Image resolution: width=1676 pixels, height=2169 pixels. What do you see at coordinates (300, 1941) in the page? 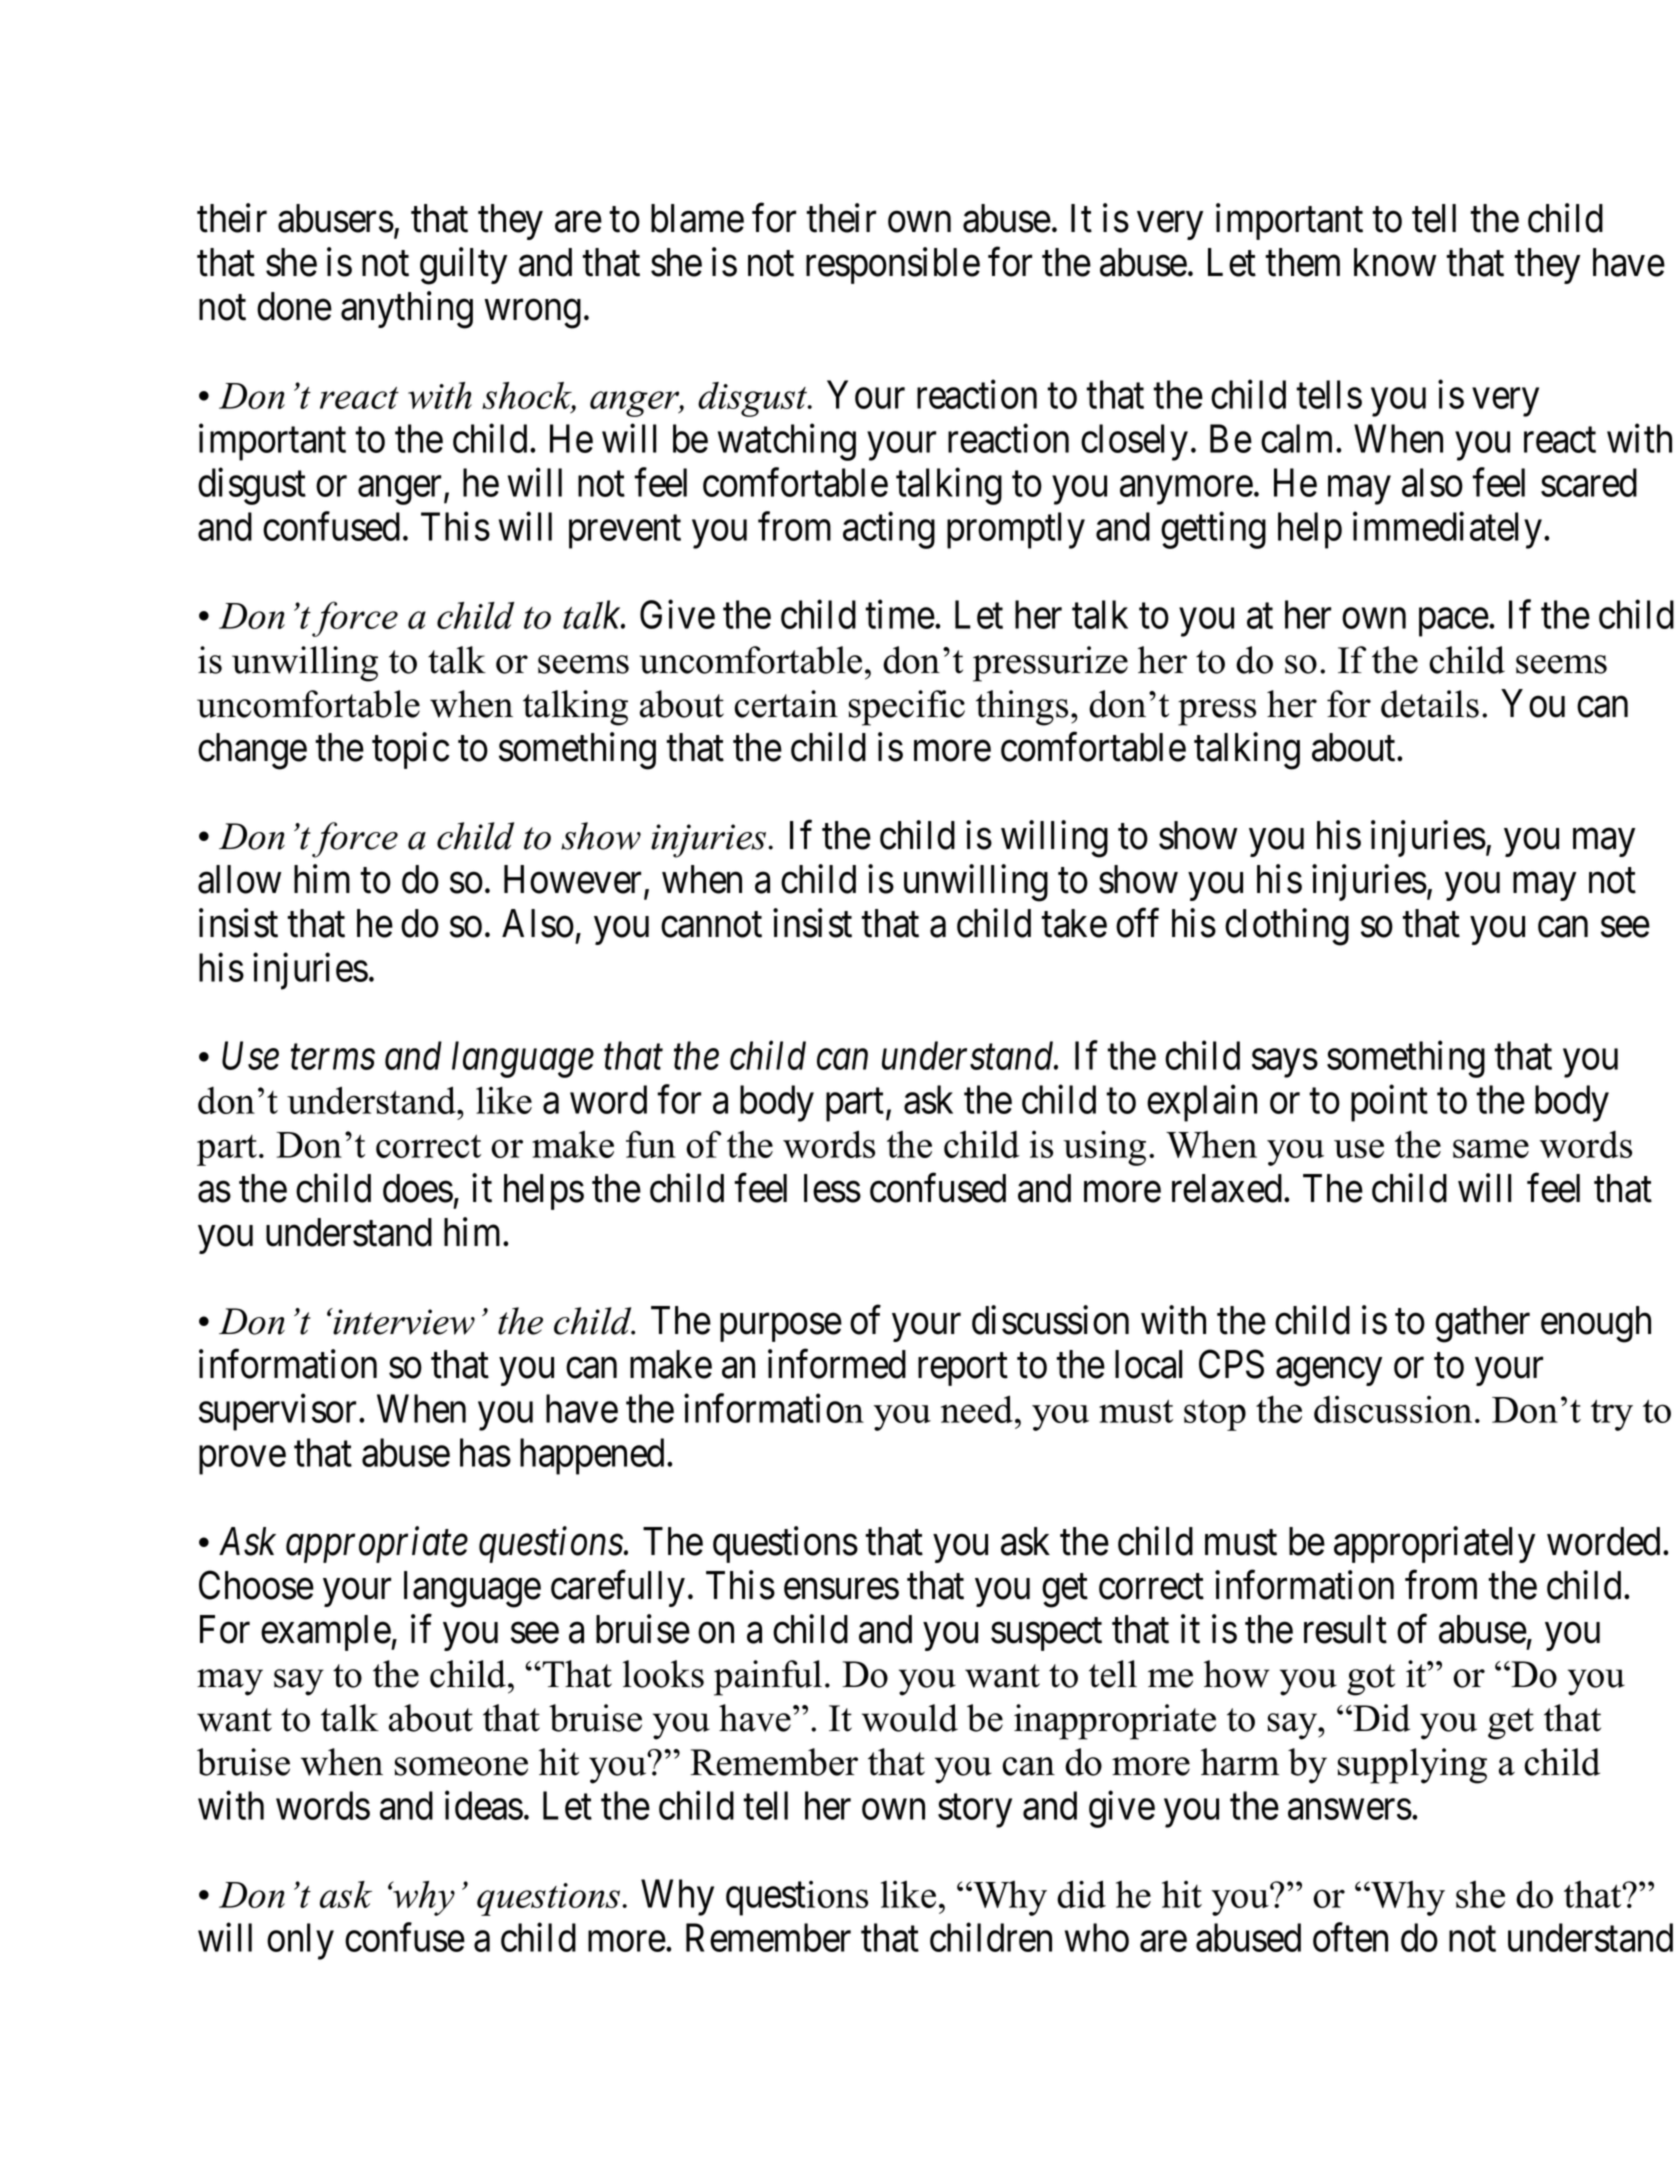
I see `only` at bounding box center [300, 1941].
